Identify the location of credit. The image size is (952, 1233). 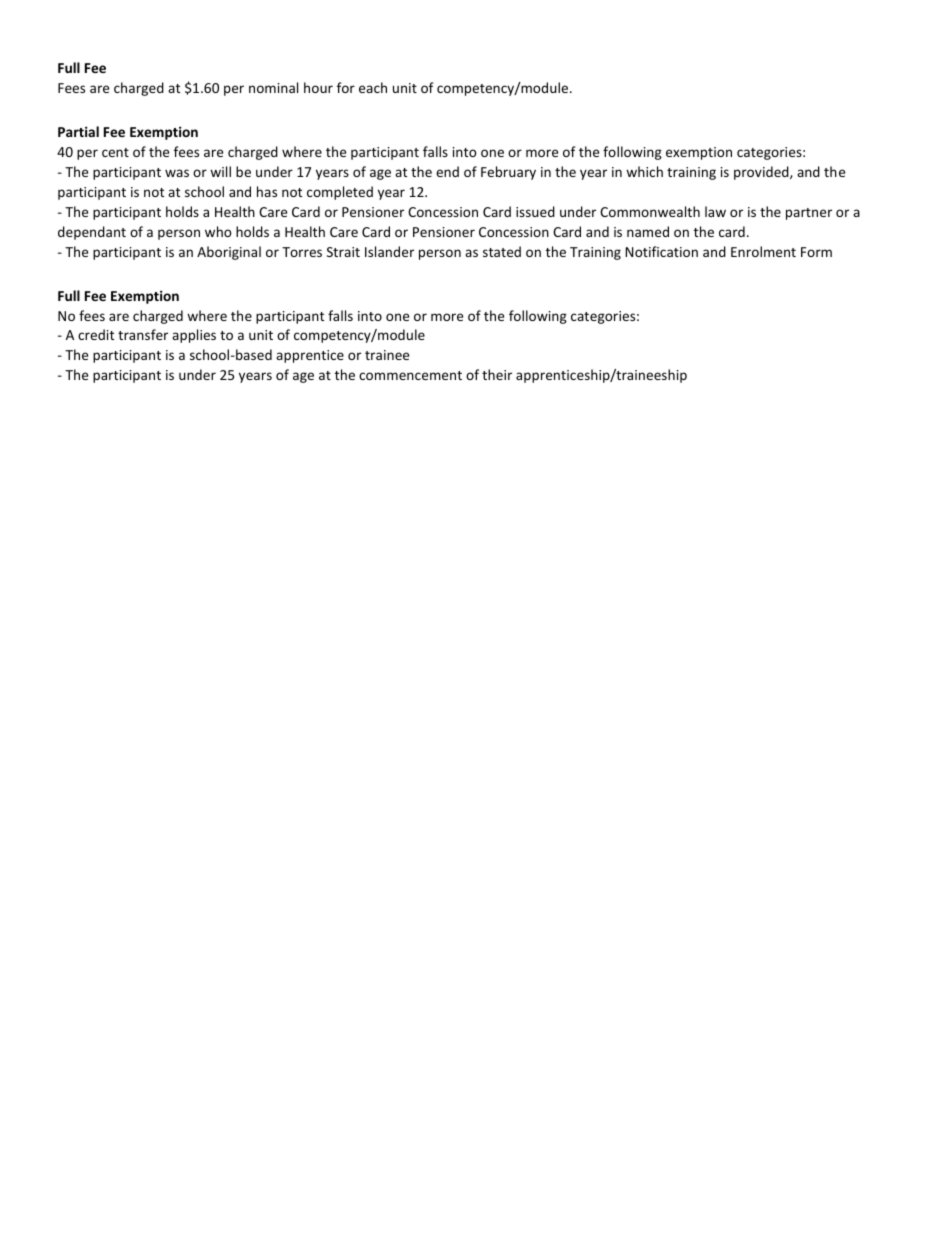
(96, 334).
